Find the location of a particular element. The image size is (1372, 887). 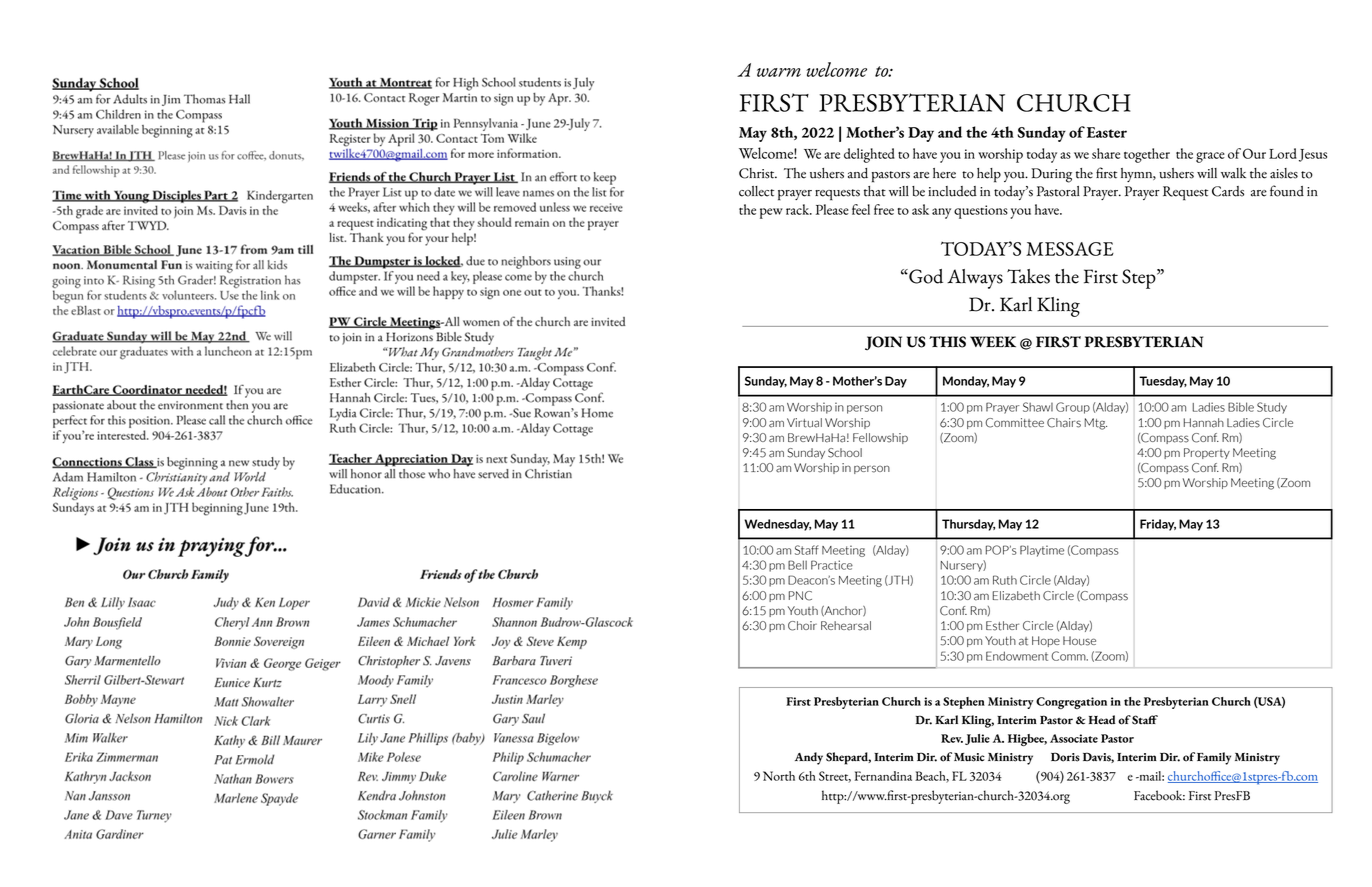

Easter is located at coordinates (1107, 132).
